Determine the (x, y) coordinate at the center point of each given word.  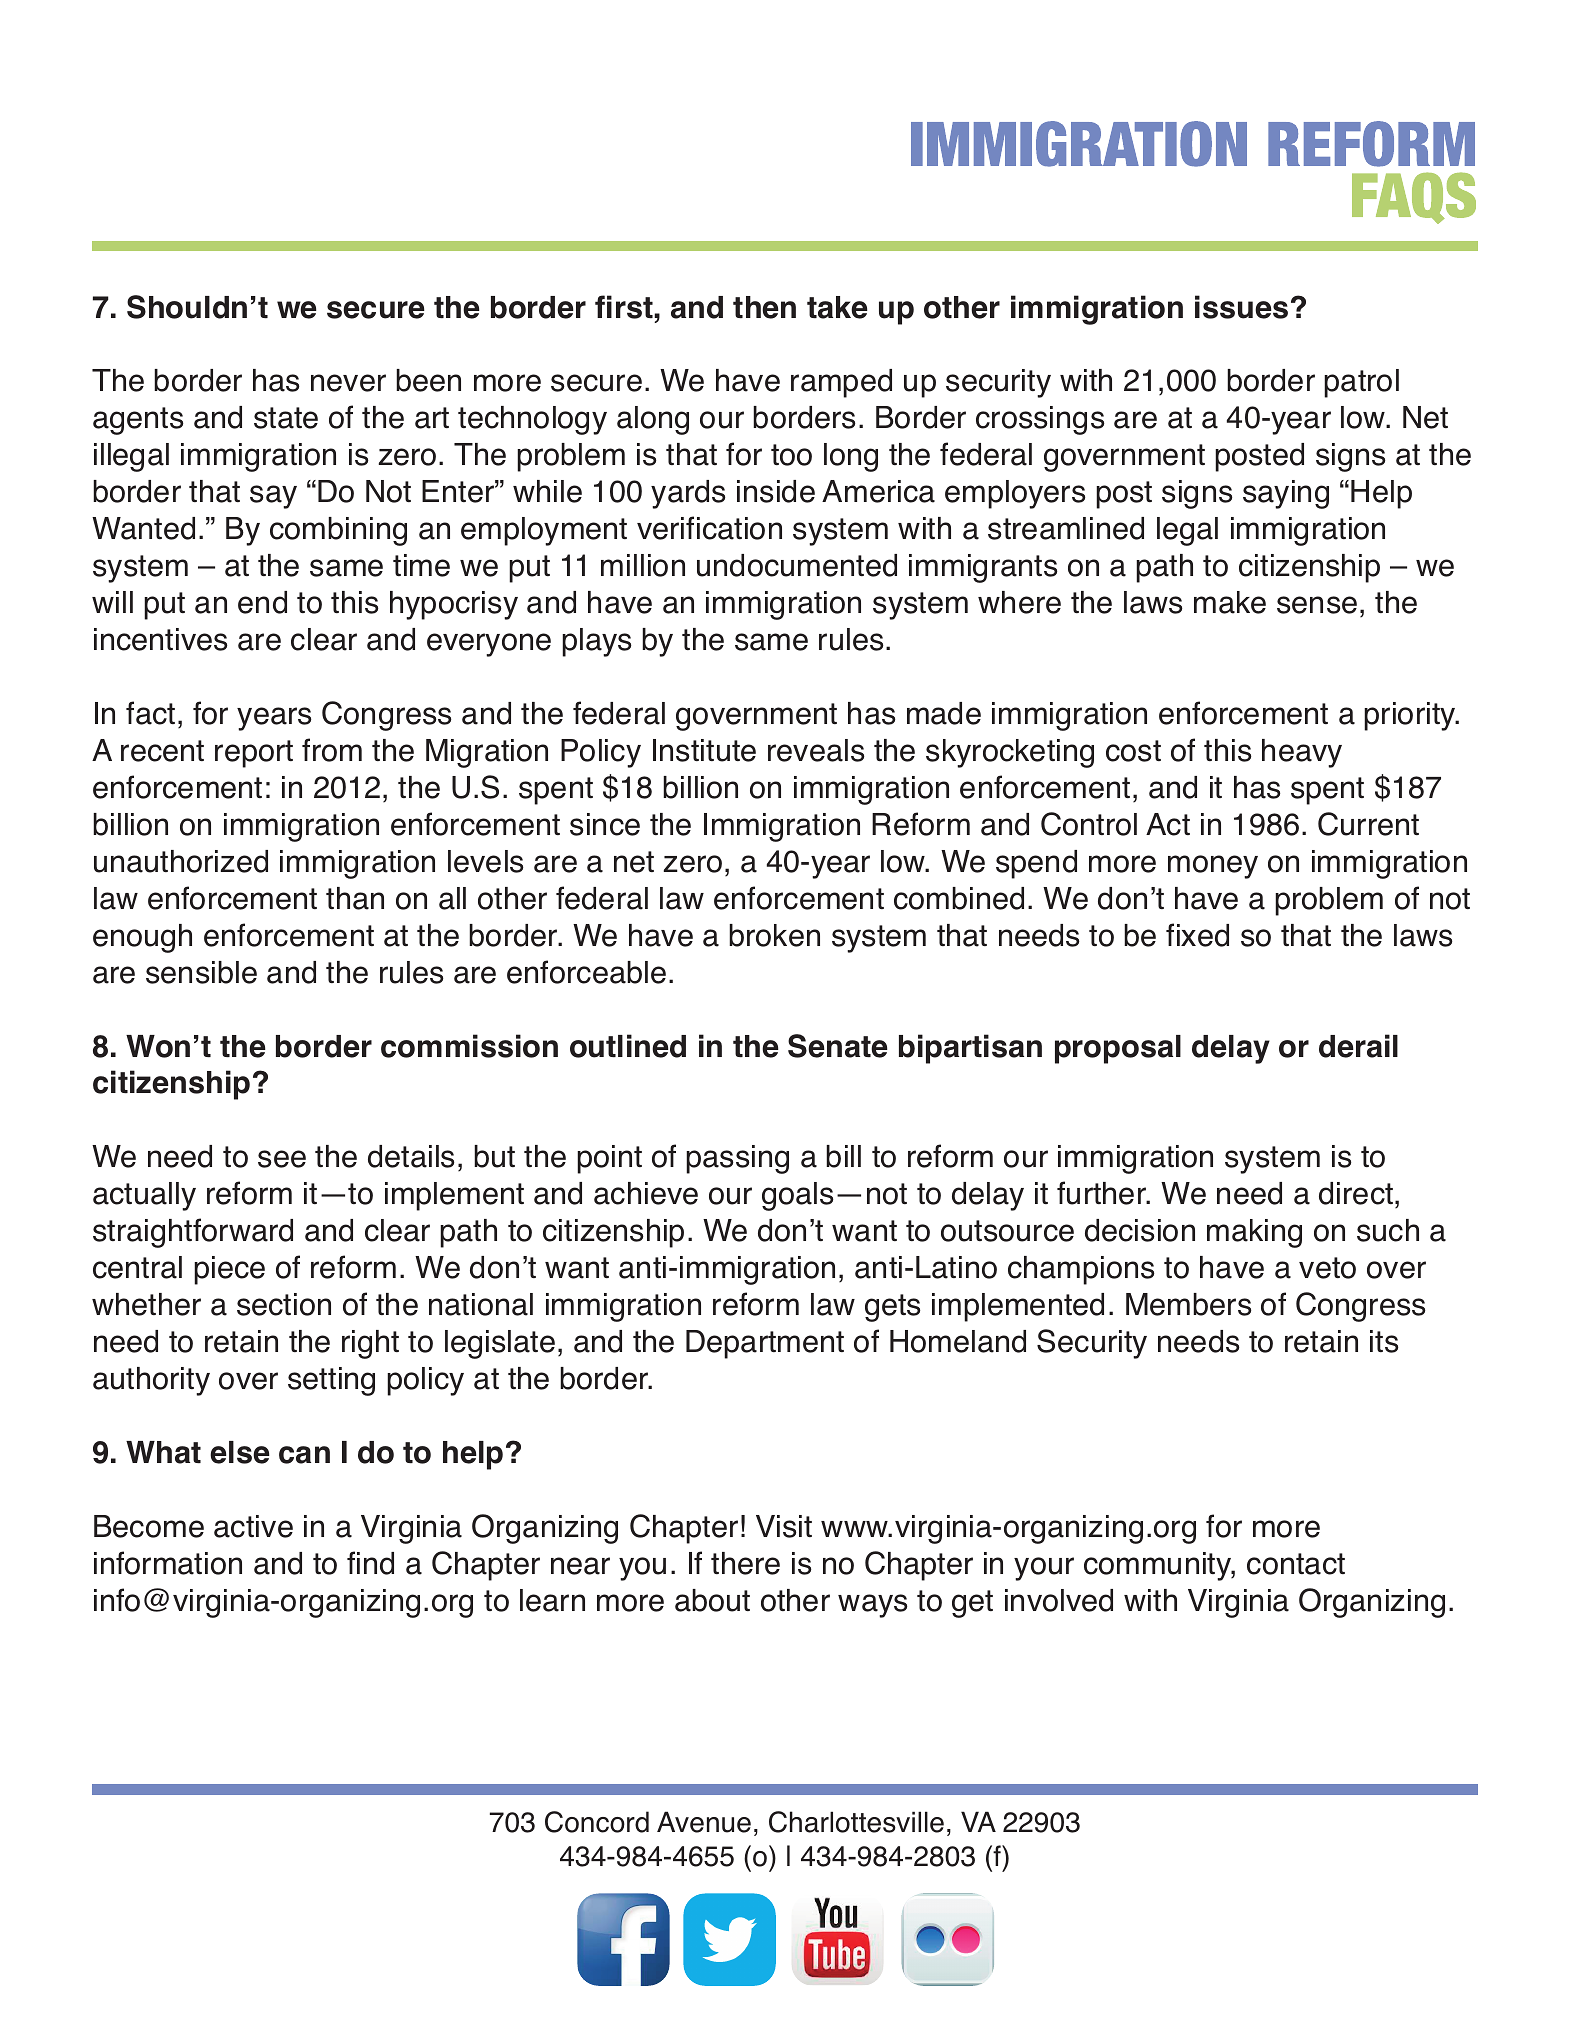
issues (1241, 307)
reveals (816, 750)
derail (1358, 1046)
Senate (838, 1046)
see (282, 1159)
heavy (1302, 753)
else (240, 1452)
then (764, 307)
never (348, 383)
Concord (597, 1822)
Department (765, 1344)
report (254, 754)
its (1384, 1341)
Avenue (704, 1822)
